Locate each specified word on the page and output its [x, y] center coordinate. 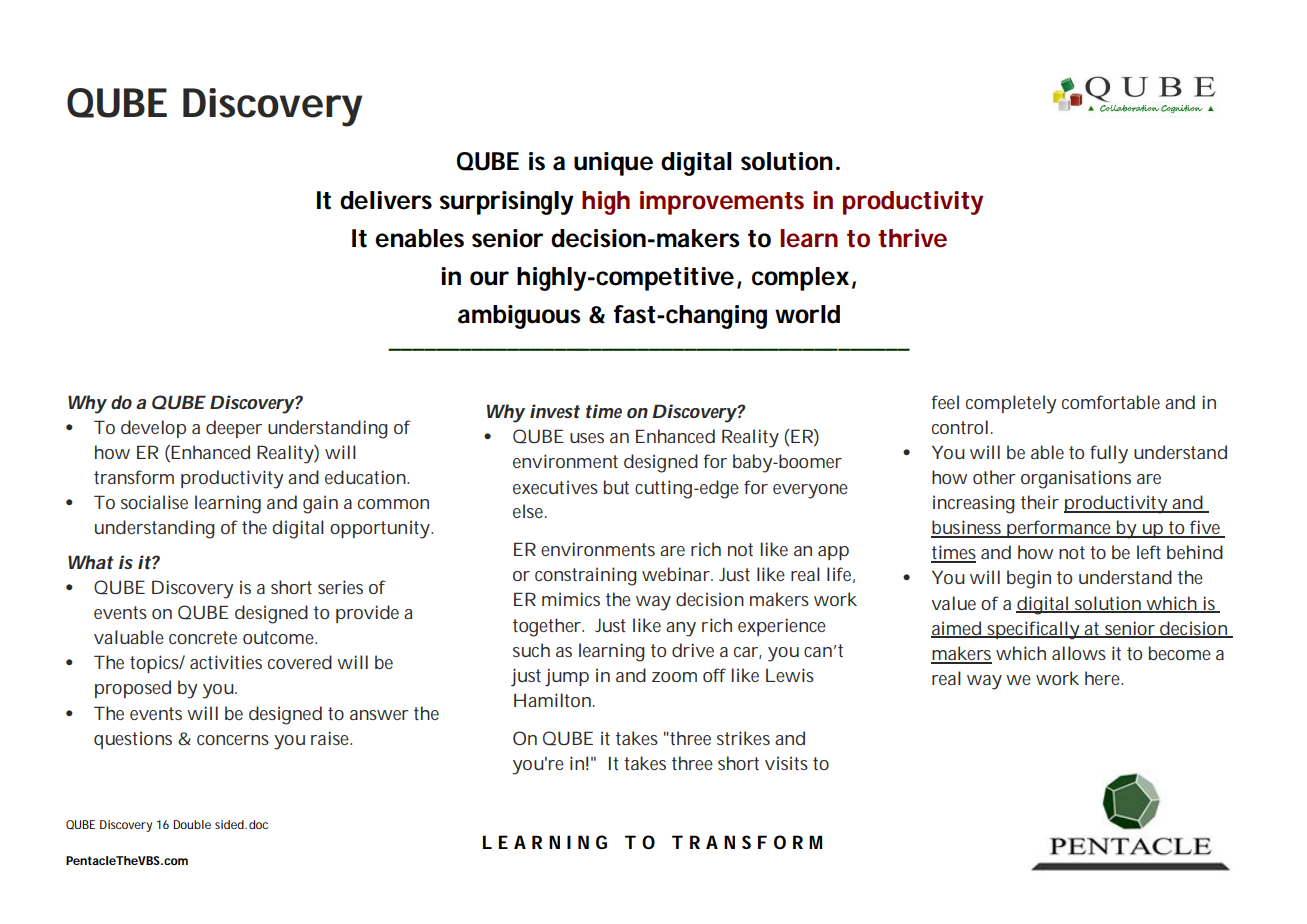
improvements [722, 203]
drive [693, 650]
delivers [386, 200]
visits [786, 763]
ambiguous [519, 317]
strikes [743, 738]
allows [1079, 653]
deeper [234, 429]
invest [555, 411]
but [616, 487]
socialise [154, 502]
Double [192, 824]
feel [945, 402]
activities [226, 662]
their [1040, 502]
